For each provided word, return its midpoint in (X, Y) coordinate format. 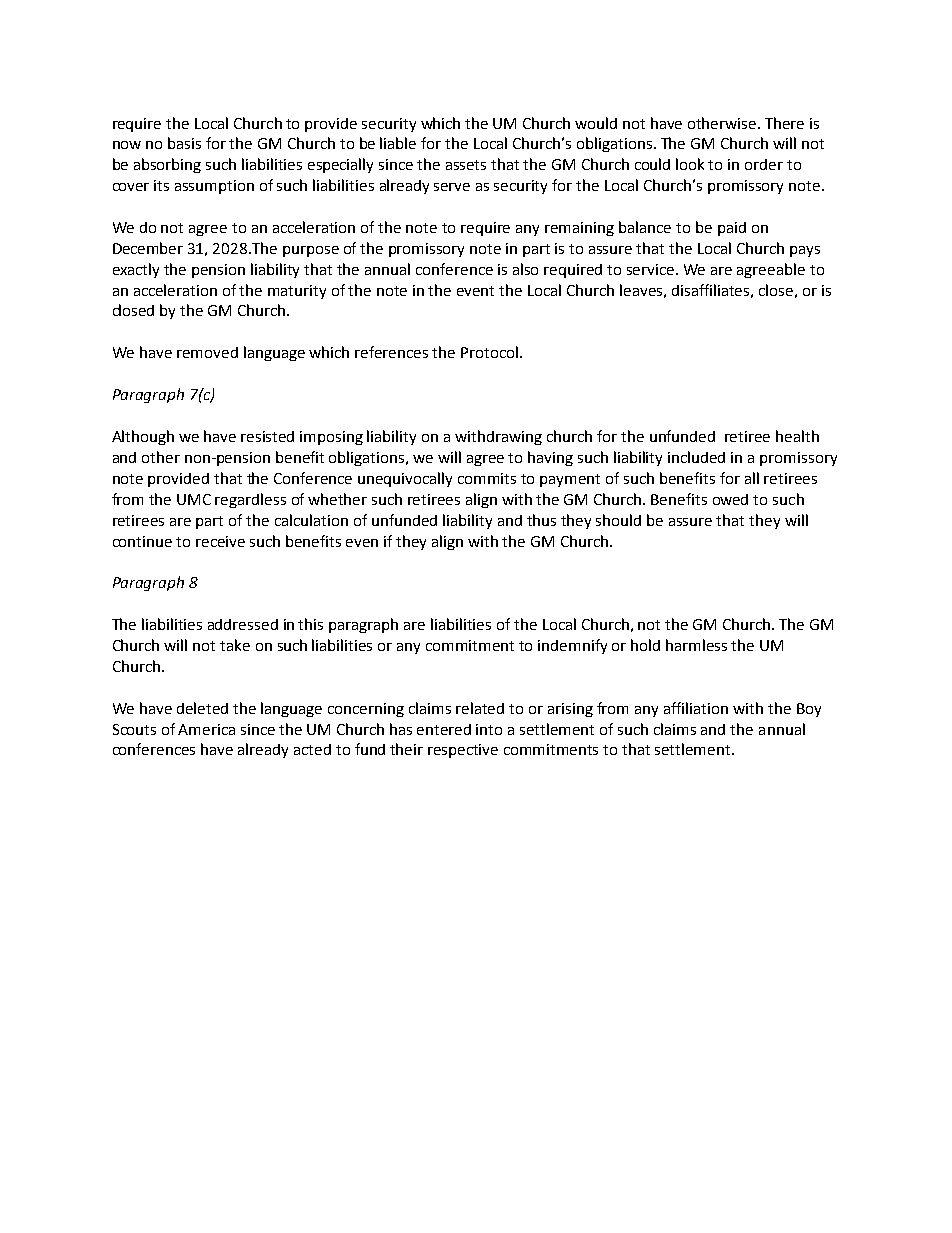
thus (541, 520)
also (525, 269)
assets (466, 165)
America (206, 729)
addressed (243, 624)
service (652, 269)
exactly (136, 270)
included (696, 457)
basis (184, 143)
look (690, 164)
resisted (267, 436)
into (489, 729)
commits (487, 478)
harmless (696, 645)
